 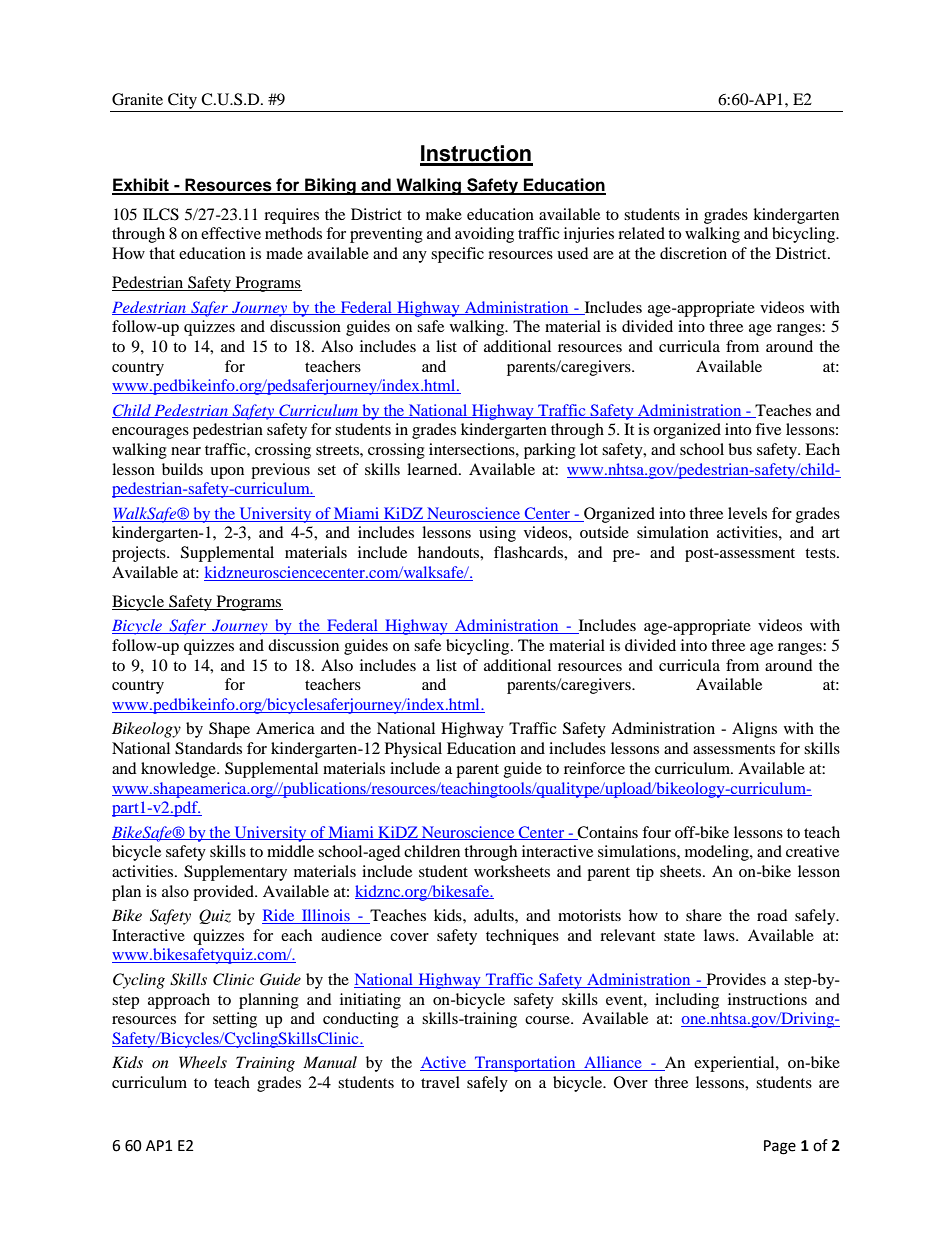 What do you see at coordinates (449, 552) in the screenshot?
I see `handouts` at bounding box center [449, 552].
